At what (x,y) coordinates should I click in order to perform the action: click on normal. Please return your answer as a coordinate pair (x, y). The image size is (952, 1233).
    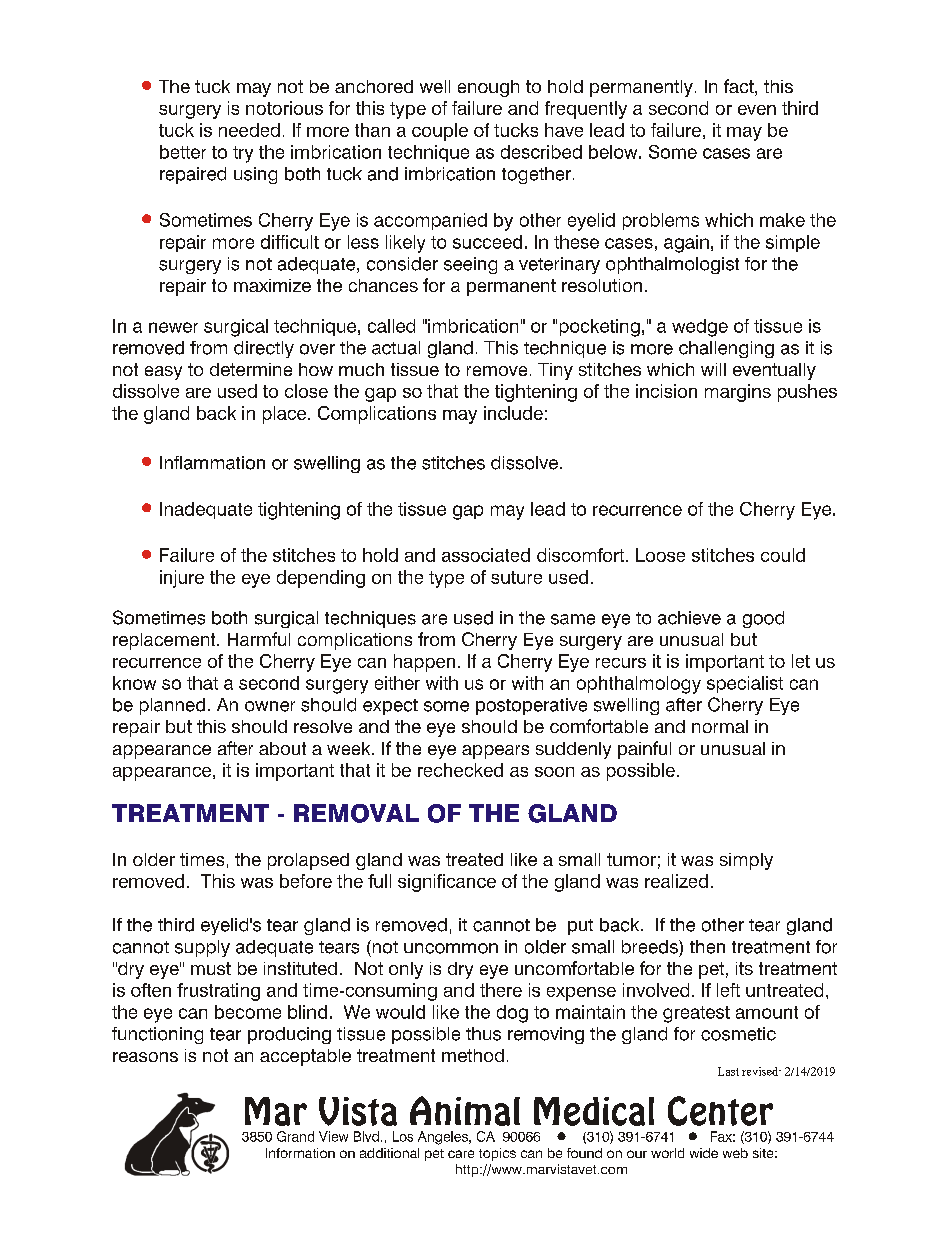
    Looking at the image, I should click on (720, 726).
